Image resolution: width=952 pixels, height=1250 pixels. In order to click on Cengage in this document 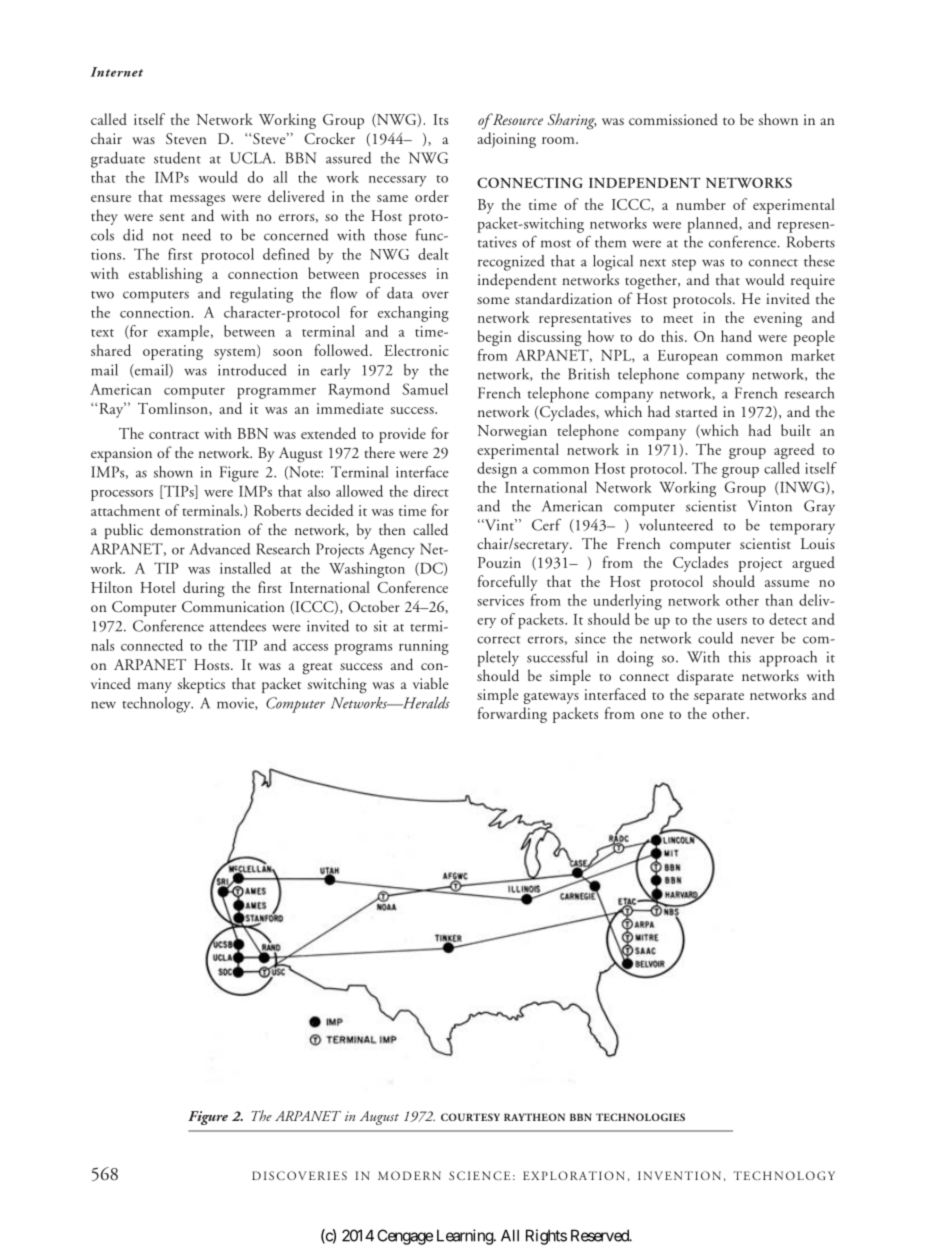, I will do `click(405, 1237)`.
